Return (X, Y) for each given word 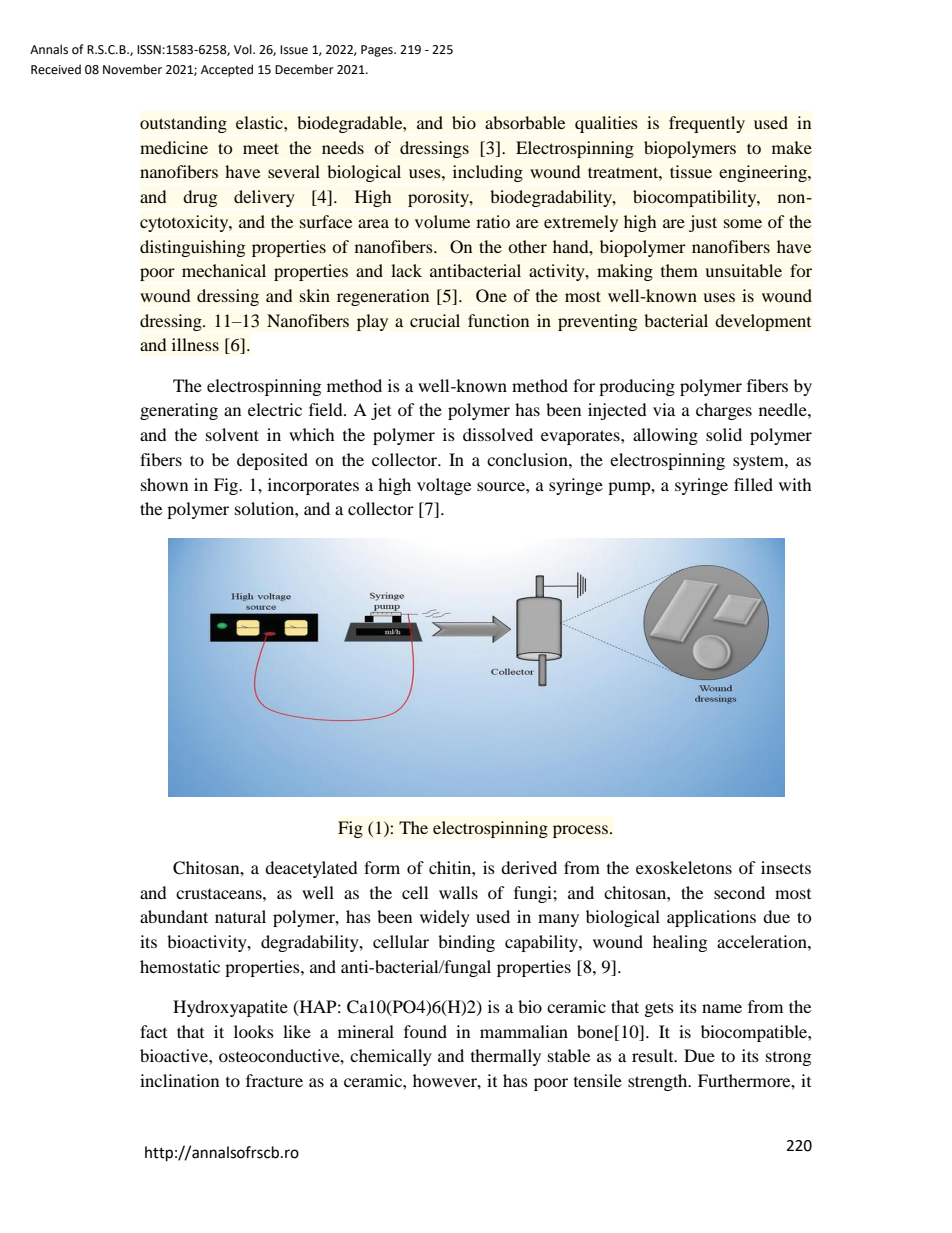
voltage (444, 486)
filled (753, 484)
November (132, 69)
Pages (378, 51)
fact (153, 1031)
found (425, 1031)
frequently (707, 124)
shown (164, 484)
